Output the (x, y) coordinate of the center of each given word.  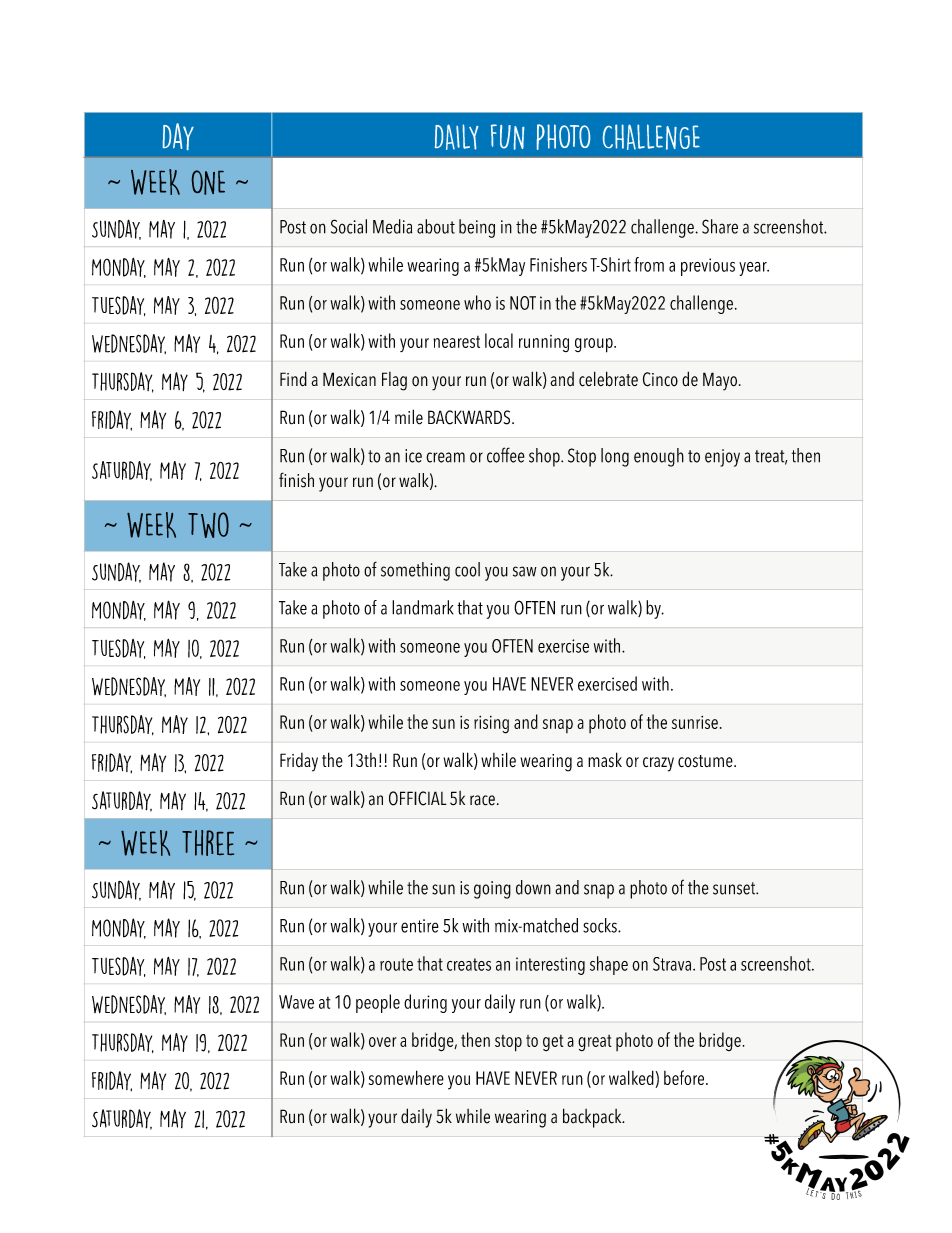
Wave (296, 1002)
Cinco (660, 379)
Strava (672, 964)
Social (349, 226)
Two (208, 525)
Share (720, 226)
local (499, 340)
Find (293, 378)
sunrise (695, 722)
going (492, 890)
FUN (507, 137)
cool (467, 569)
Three (208, 843)
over (382, 1042)
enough (659, 457)
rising (491, 725)
